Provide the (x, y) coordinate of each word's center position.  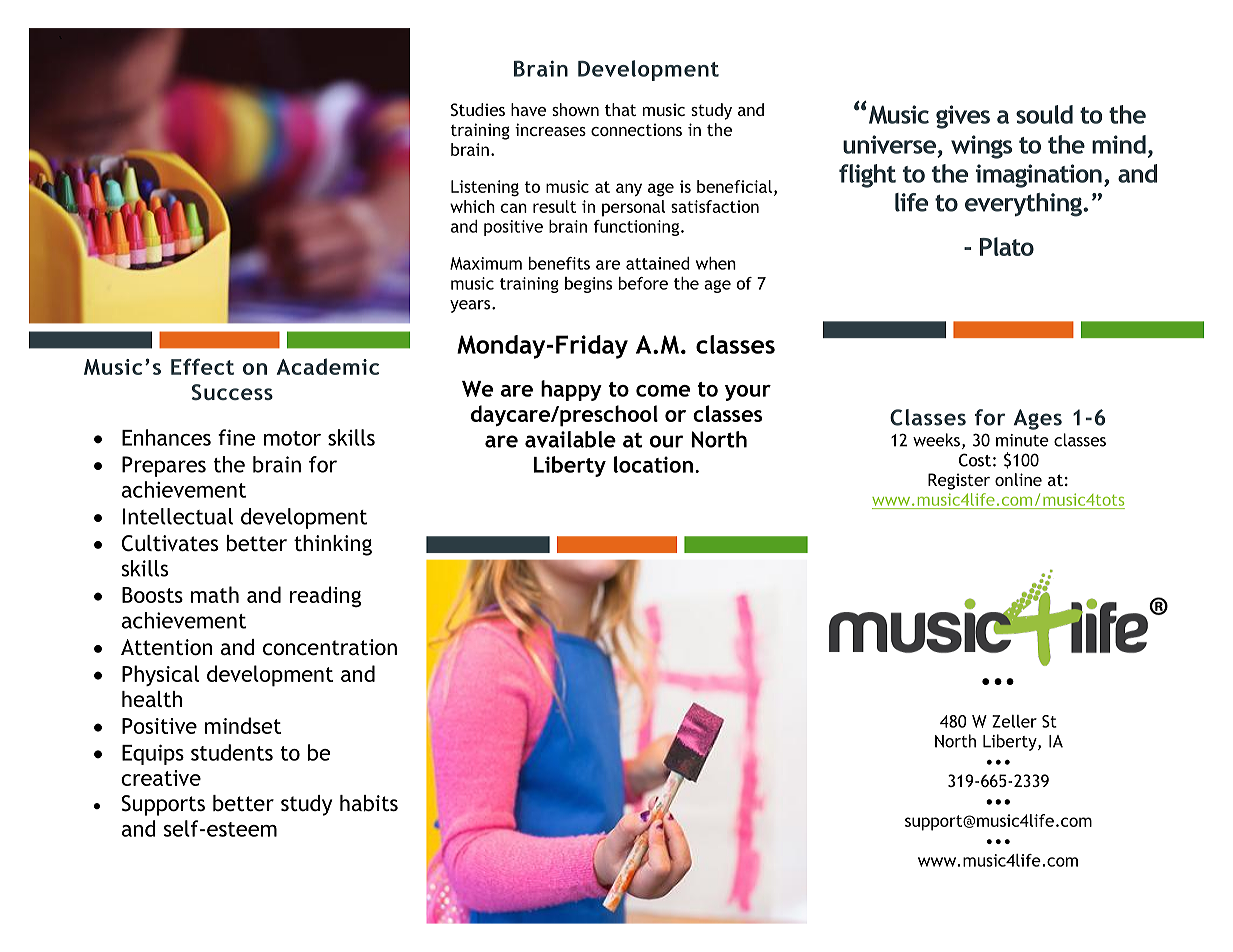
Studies (478, 109)
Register (959, 481)
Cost (975, 460)
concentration (330, 647)
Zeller (1014, 721)
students (232, 752)
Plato (1007, 246)
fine (237, 437)
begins (588, 285)
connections (636, 129)
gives (963, 117)
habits (369, 803)
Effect (202, 366)
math (215, 594)
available (570, 439)
